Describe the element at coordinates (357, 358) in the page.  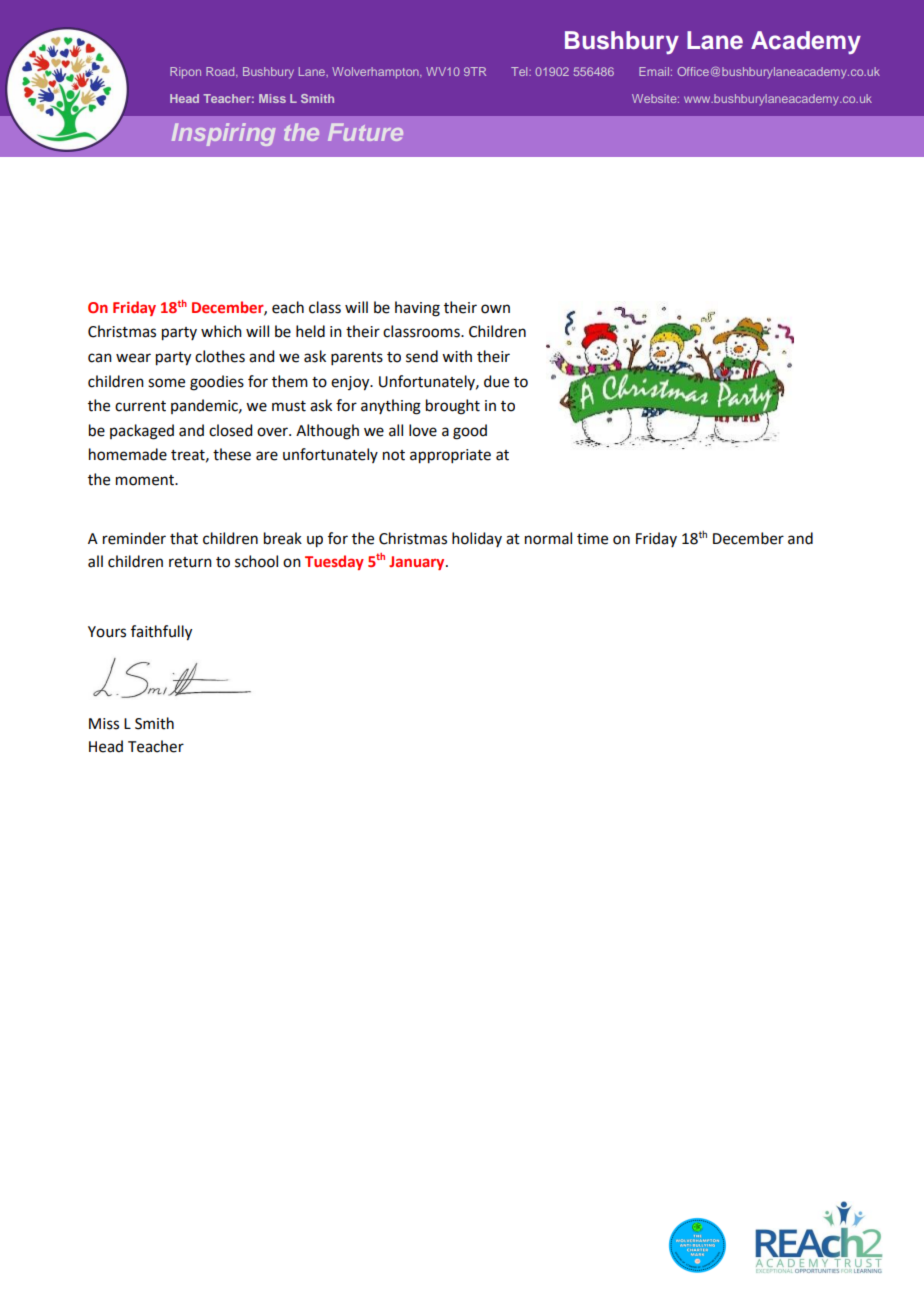
I see `parents` at that location.
